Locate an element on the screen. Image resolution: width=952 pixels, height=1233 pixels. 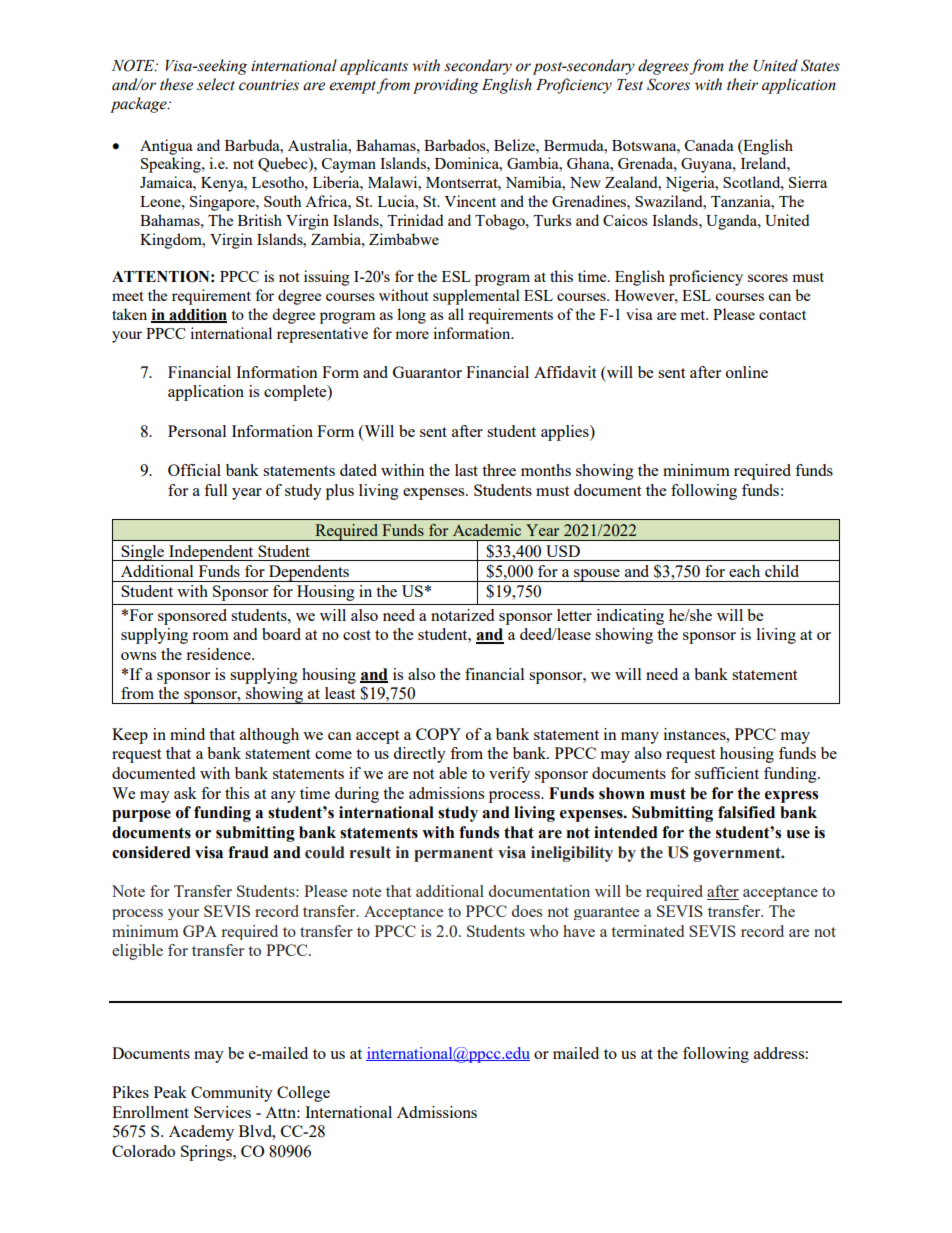
online is located at coordinates (747, 372).
